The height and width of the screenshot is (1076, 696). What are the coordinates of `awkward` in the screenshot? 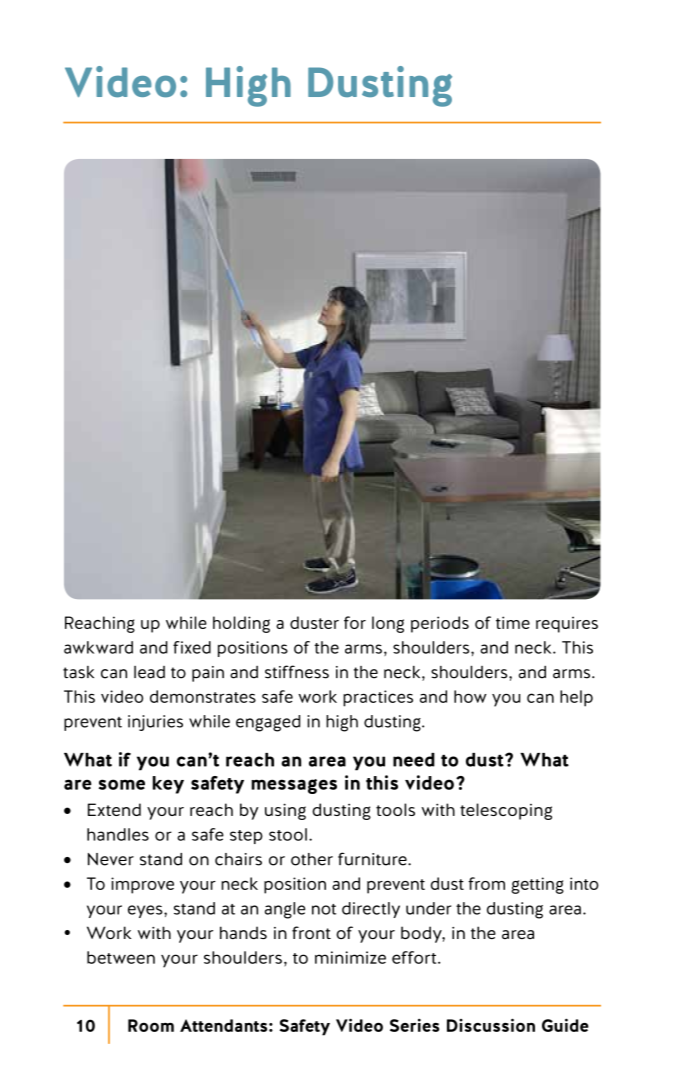 It's located at (98, 647).
